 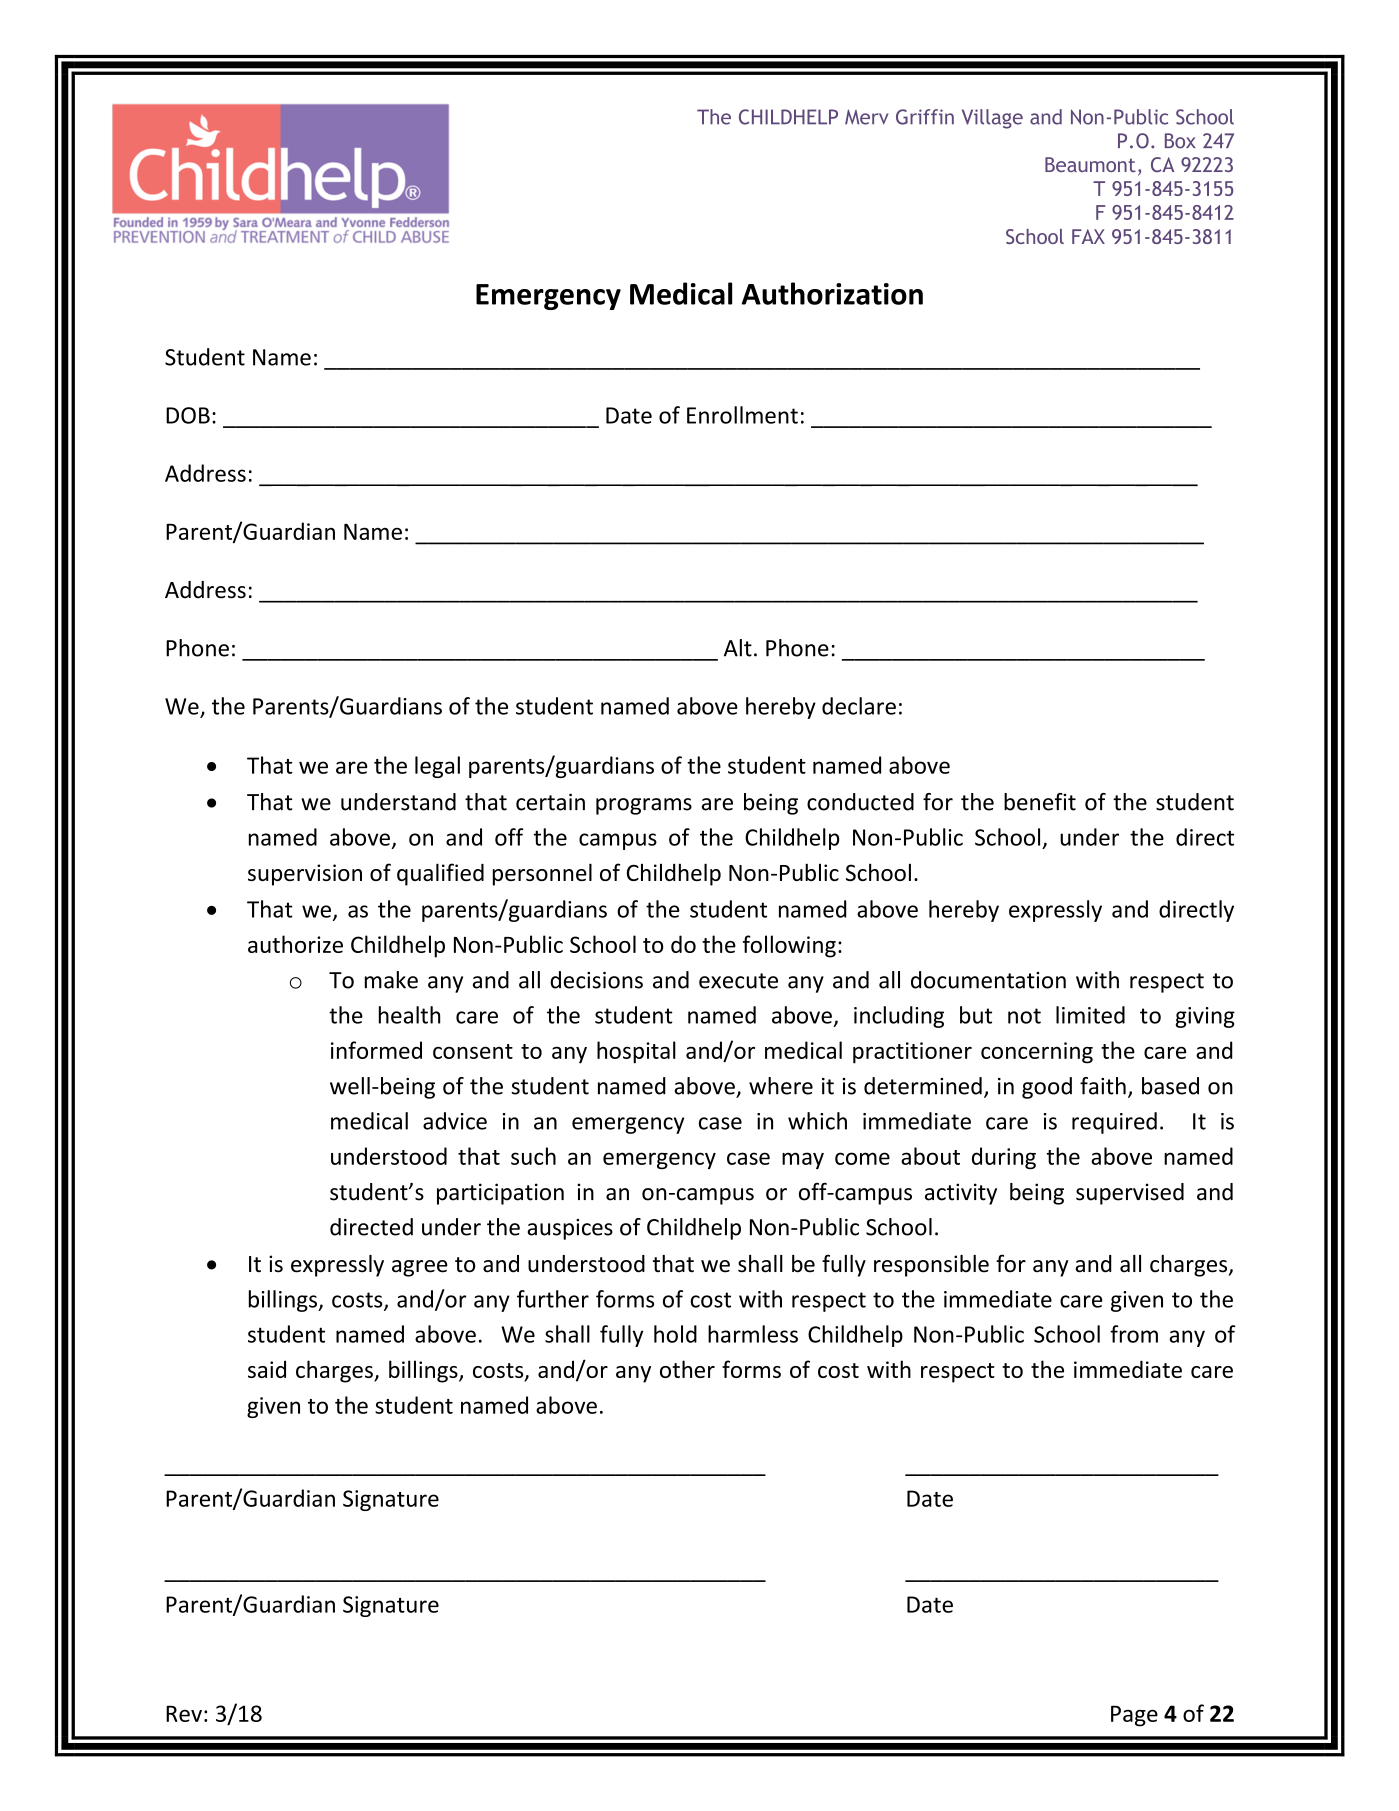 I want to click on Rev, so click(x=184, y=1713).
